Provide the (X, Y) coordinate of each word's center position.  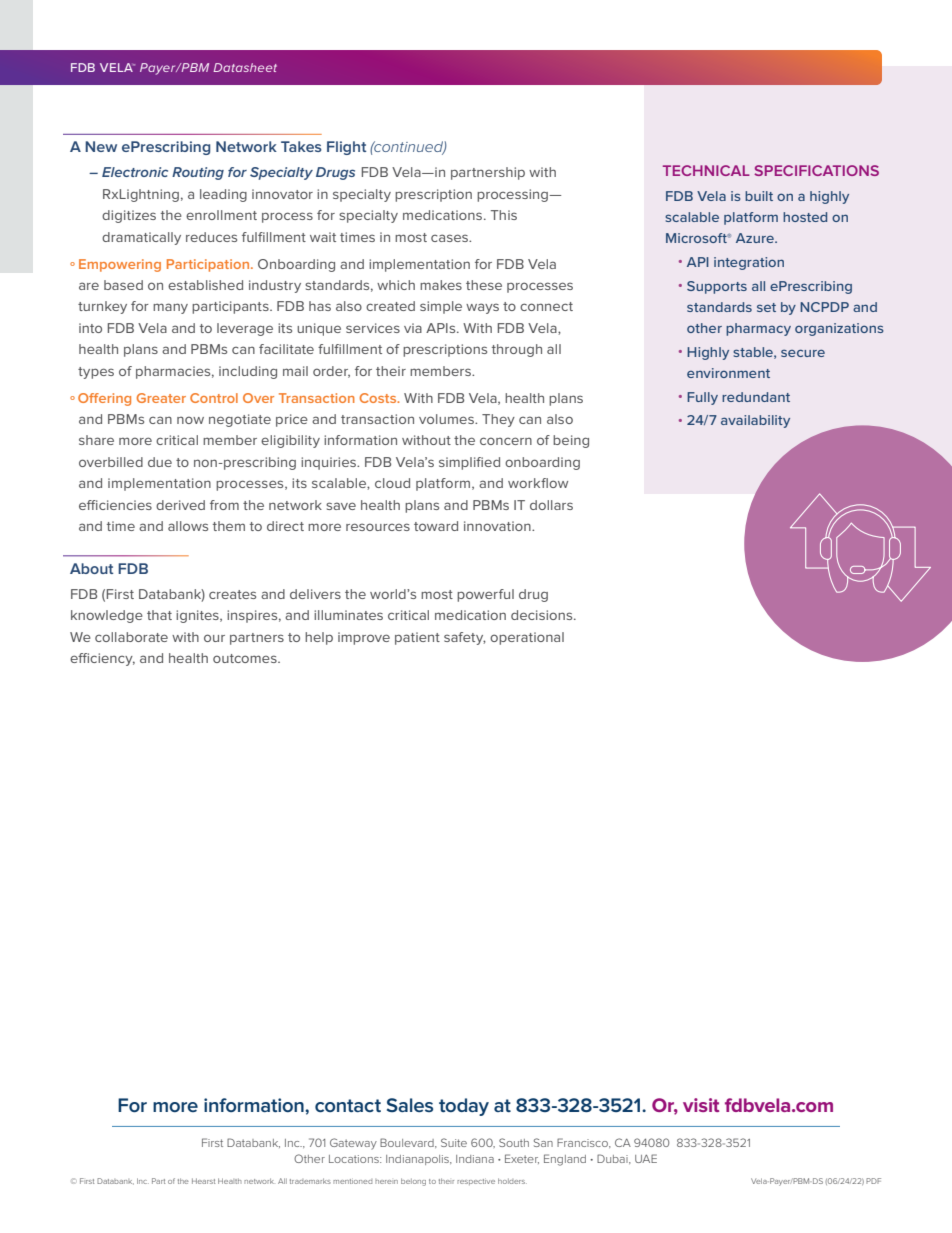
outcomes (246, 658)
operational (527, 638)
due (160, 462)
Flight (346, 148)
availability (755, 421)
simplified (469, 463)
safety (465, 638)
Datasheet (245, 67)
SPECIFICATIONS (816, 170)
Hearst (203, 1181)
